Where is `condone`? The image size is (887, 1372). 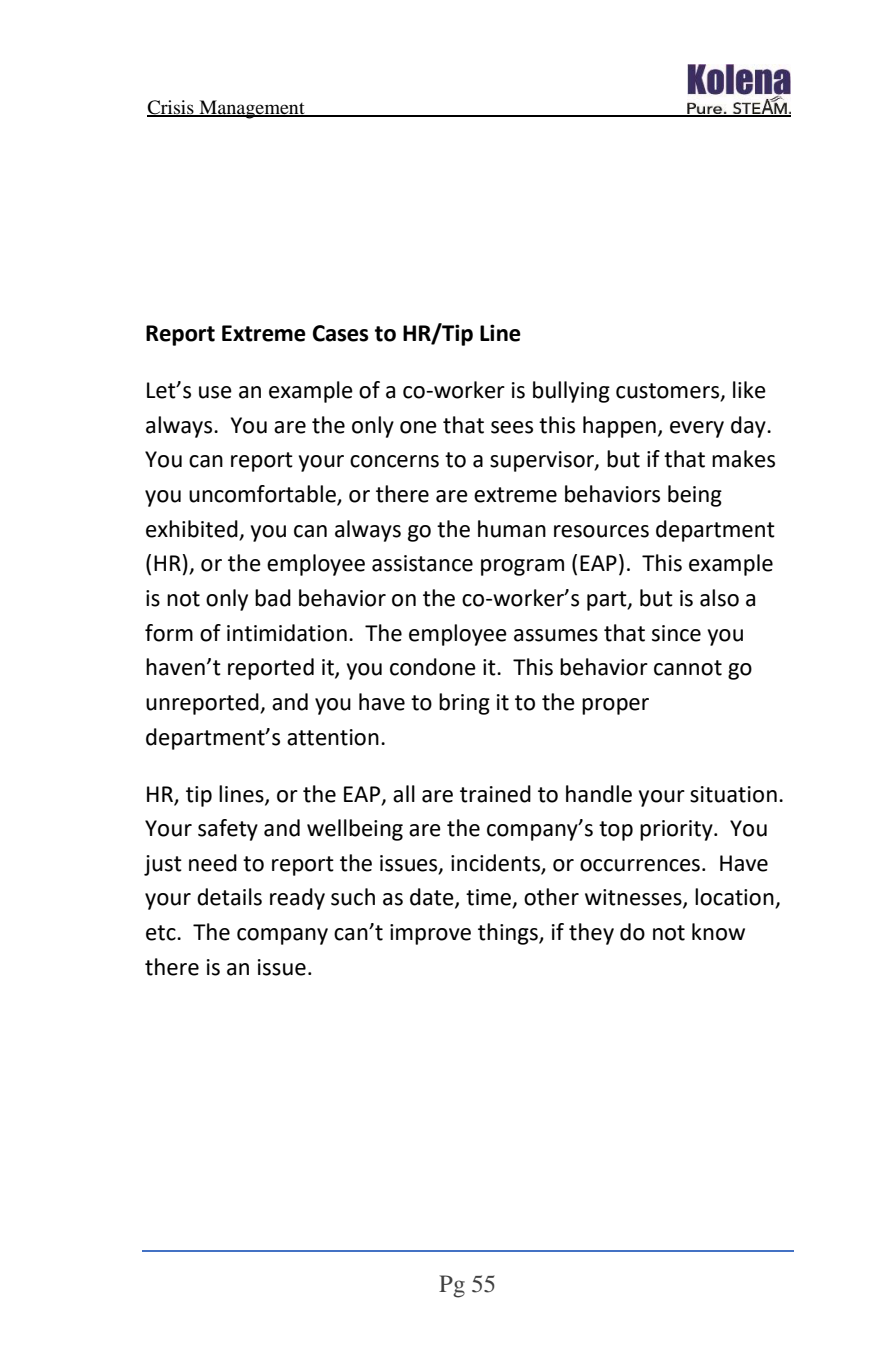 condone is located at coordinates (433, 667).
